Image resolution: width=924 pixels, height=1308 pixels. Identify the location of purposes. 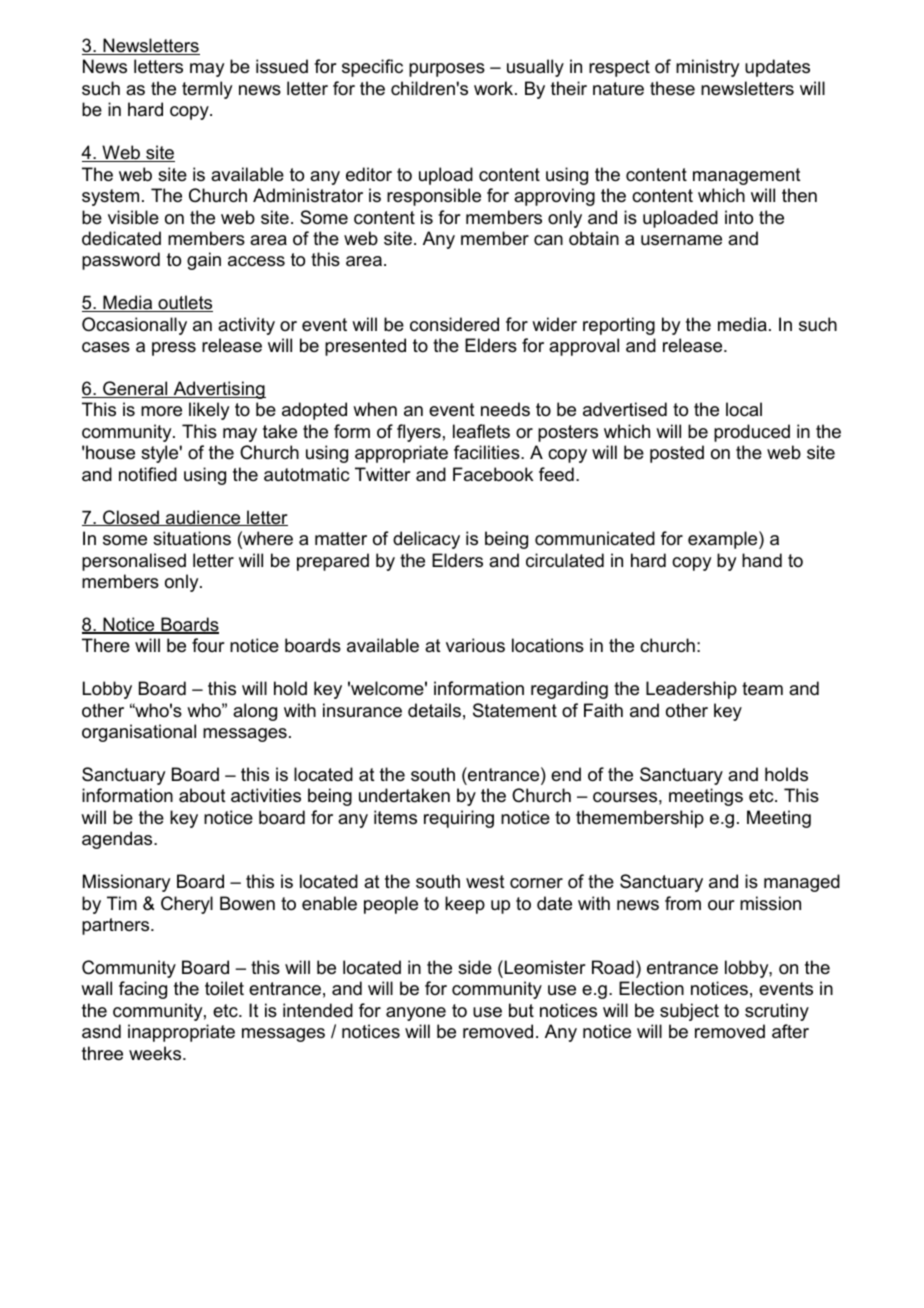
(447, 70).
